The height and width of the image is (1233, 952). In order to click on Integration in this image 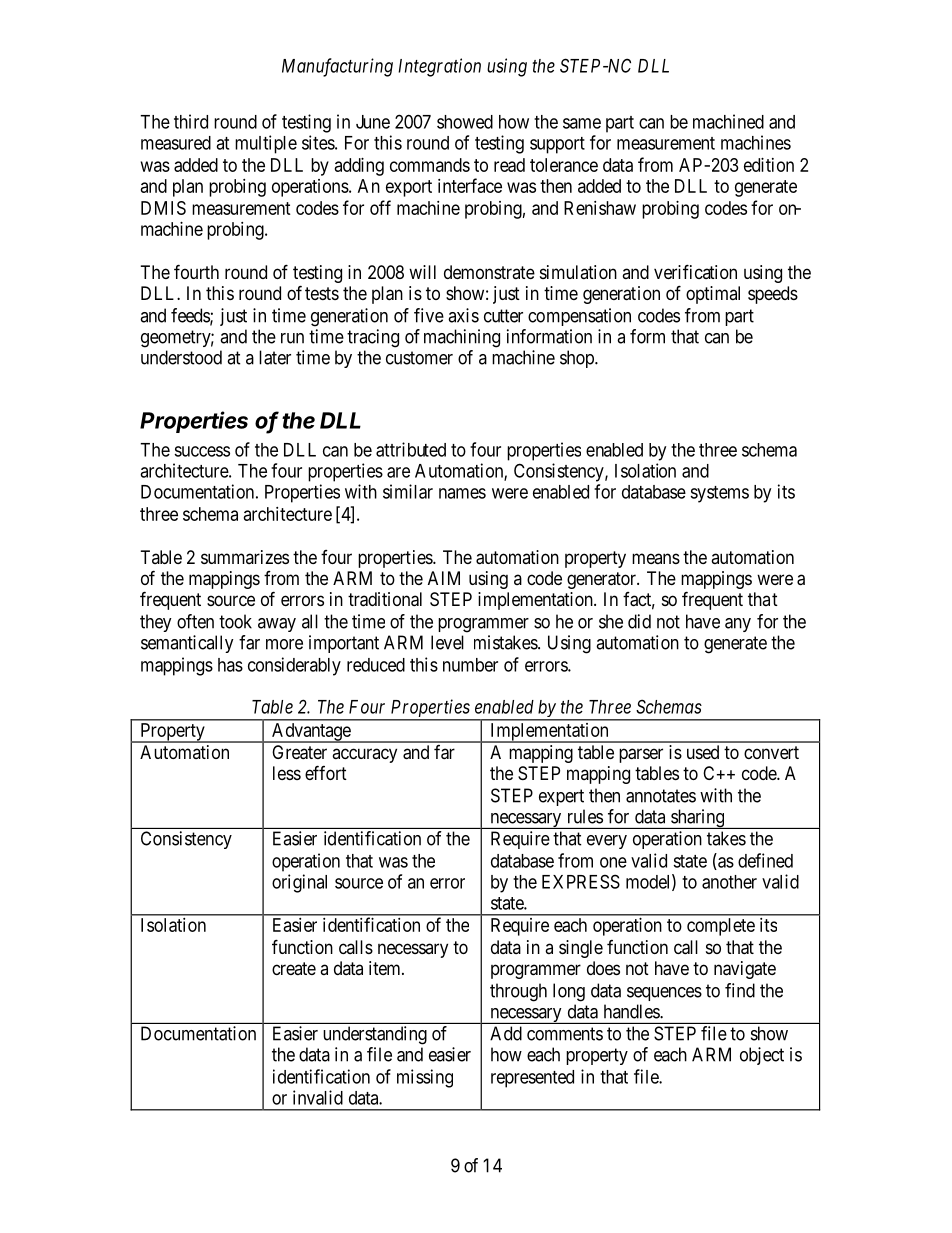, I will do `click(439, 67)`.
